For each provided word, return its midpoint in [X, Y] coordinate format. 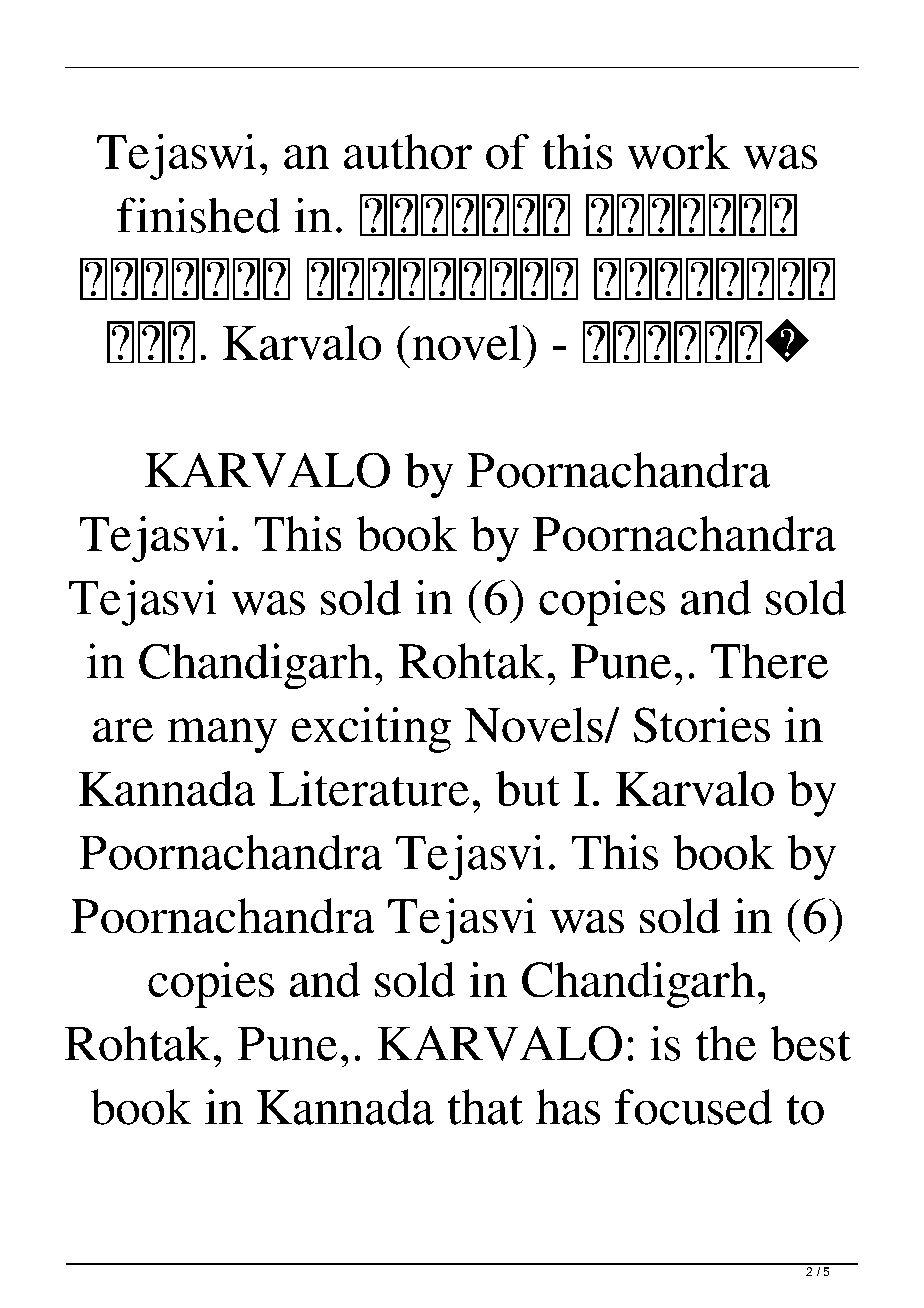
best [811, 1043]
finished [198, 215]
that [485, 1107]
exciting [371, 730]
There [769, 661]
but [528, 788]
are [123, 730]
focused [693, 1107]
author [408, 151]
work [679, 151]
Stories [702, 725]
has [568, 1107]
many [222, 735]
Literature [369, 788]
